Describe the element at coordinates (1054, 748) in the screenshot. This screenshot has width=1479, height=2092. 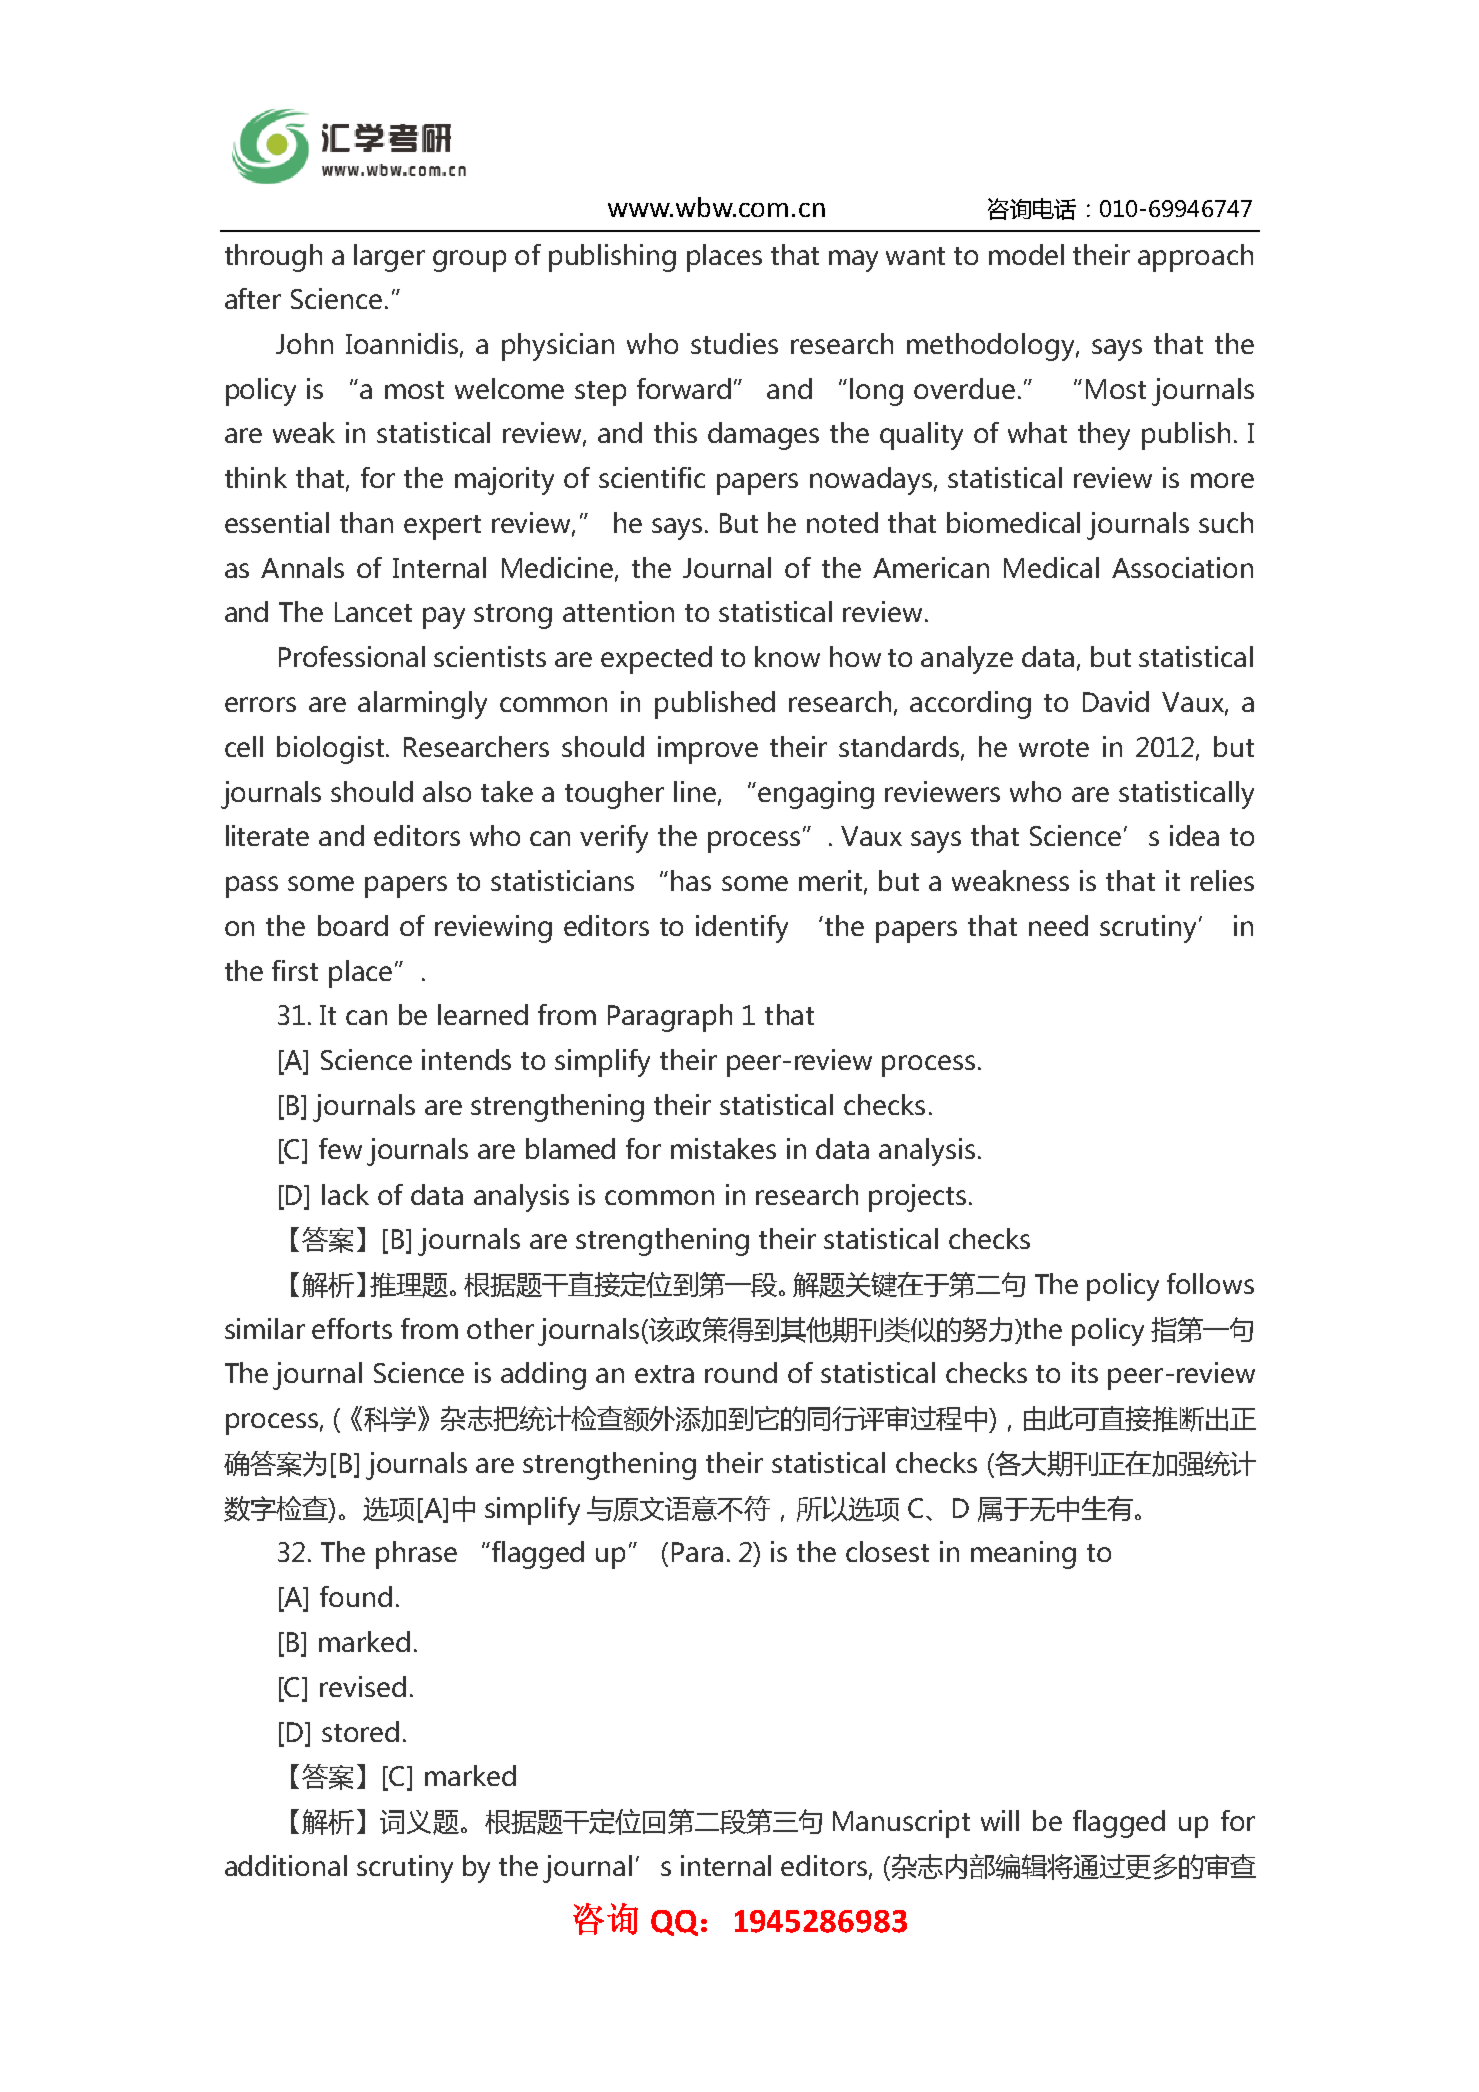
I see `wrote` at that location.
